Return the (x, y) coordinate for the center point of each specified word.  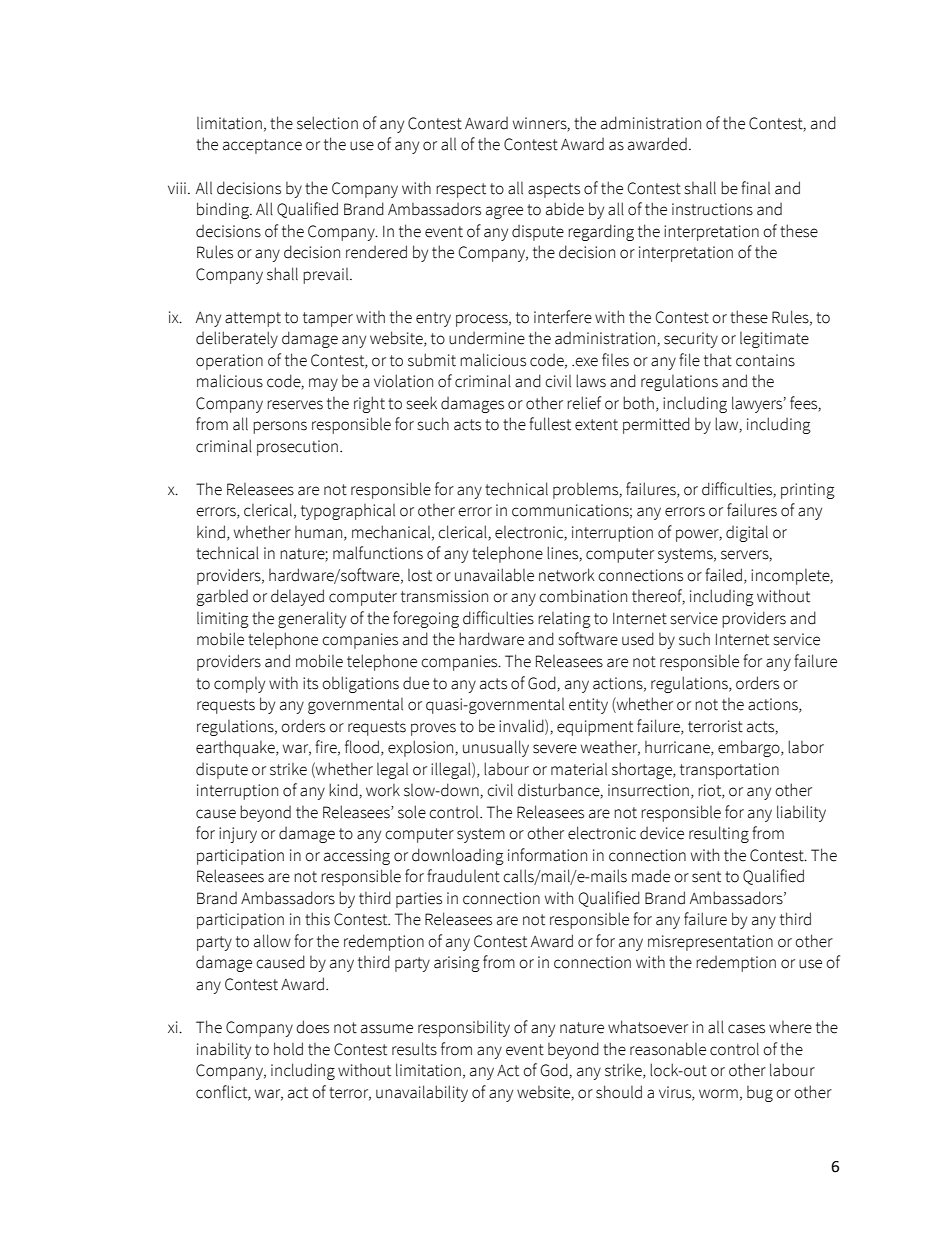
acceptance (262, 146)
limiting (223, 620)
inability (224, 1050)
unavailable (494, 575)
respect (461, 190)
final (755, 188)
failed (723, 575)
